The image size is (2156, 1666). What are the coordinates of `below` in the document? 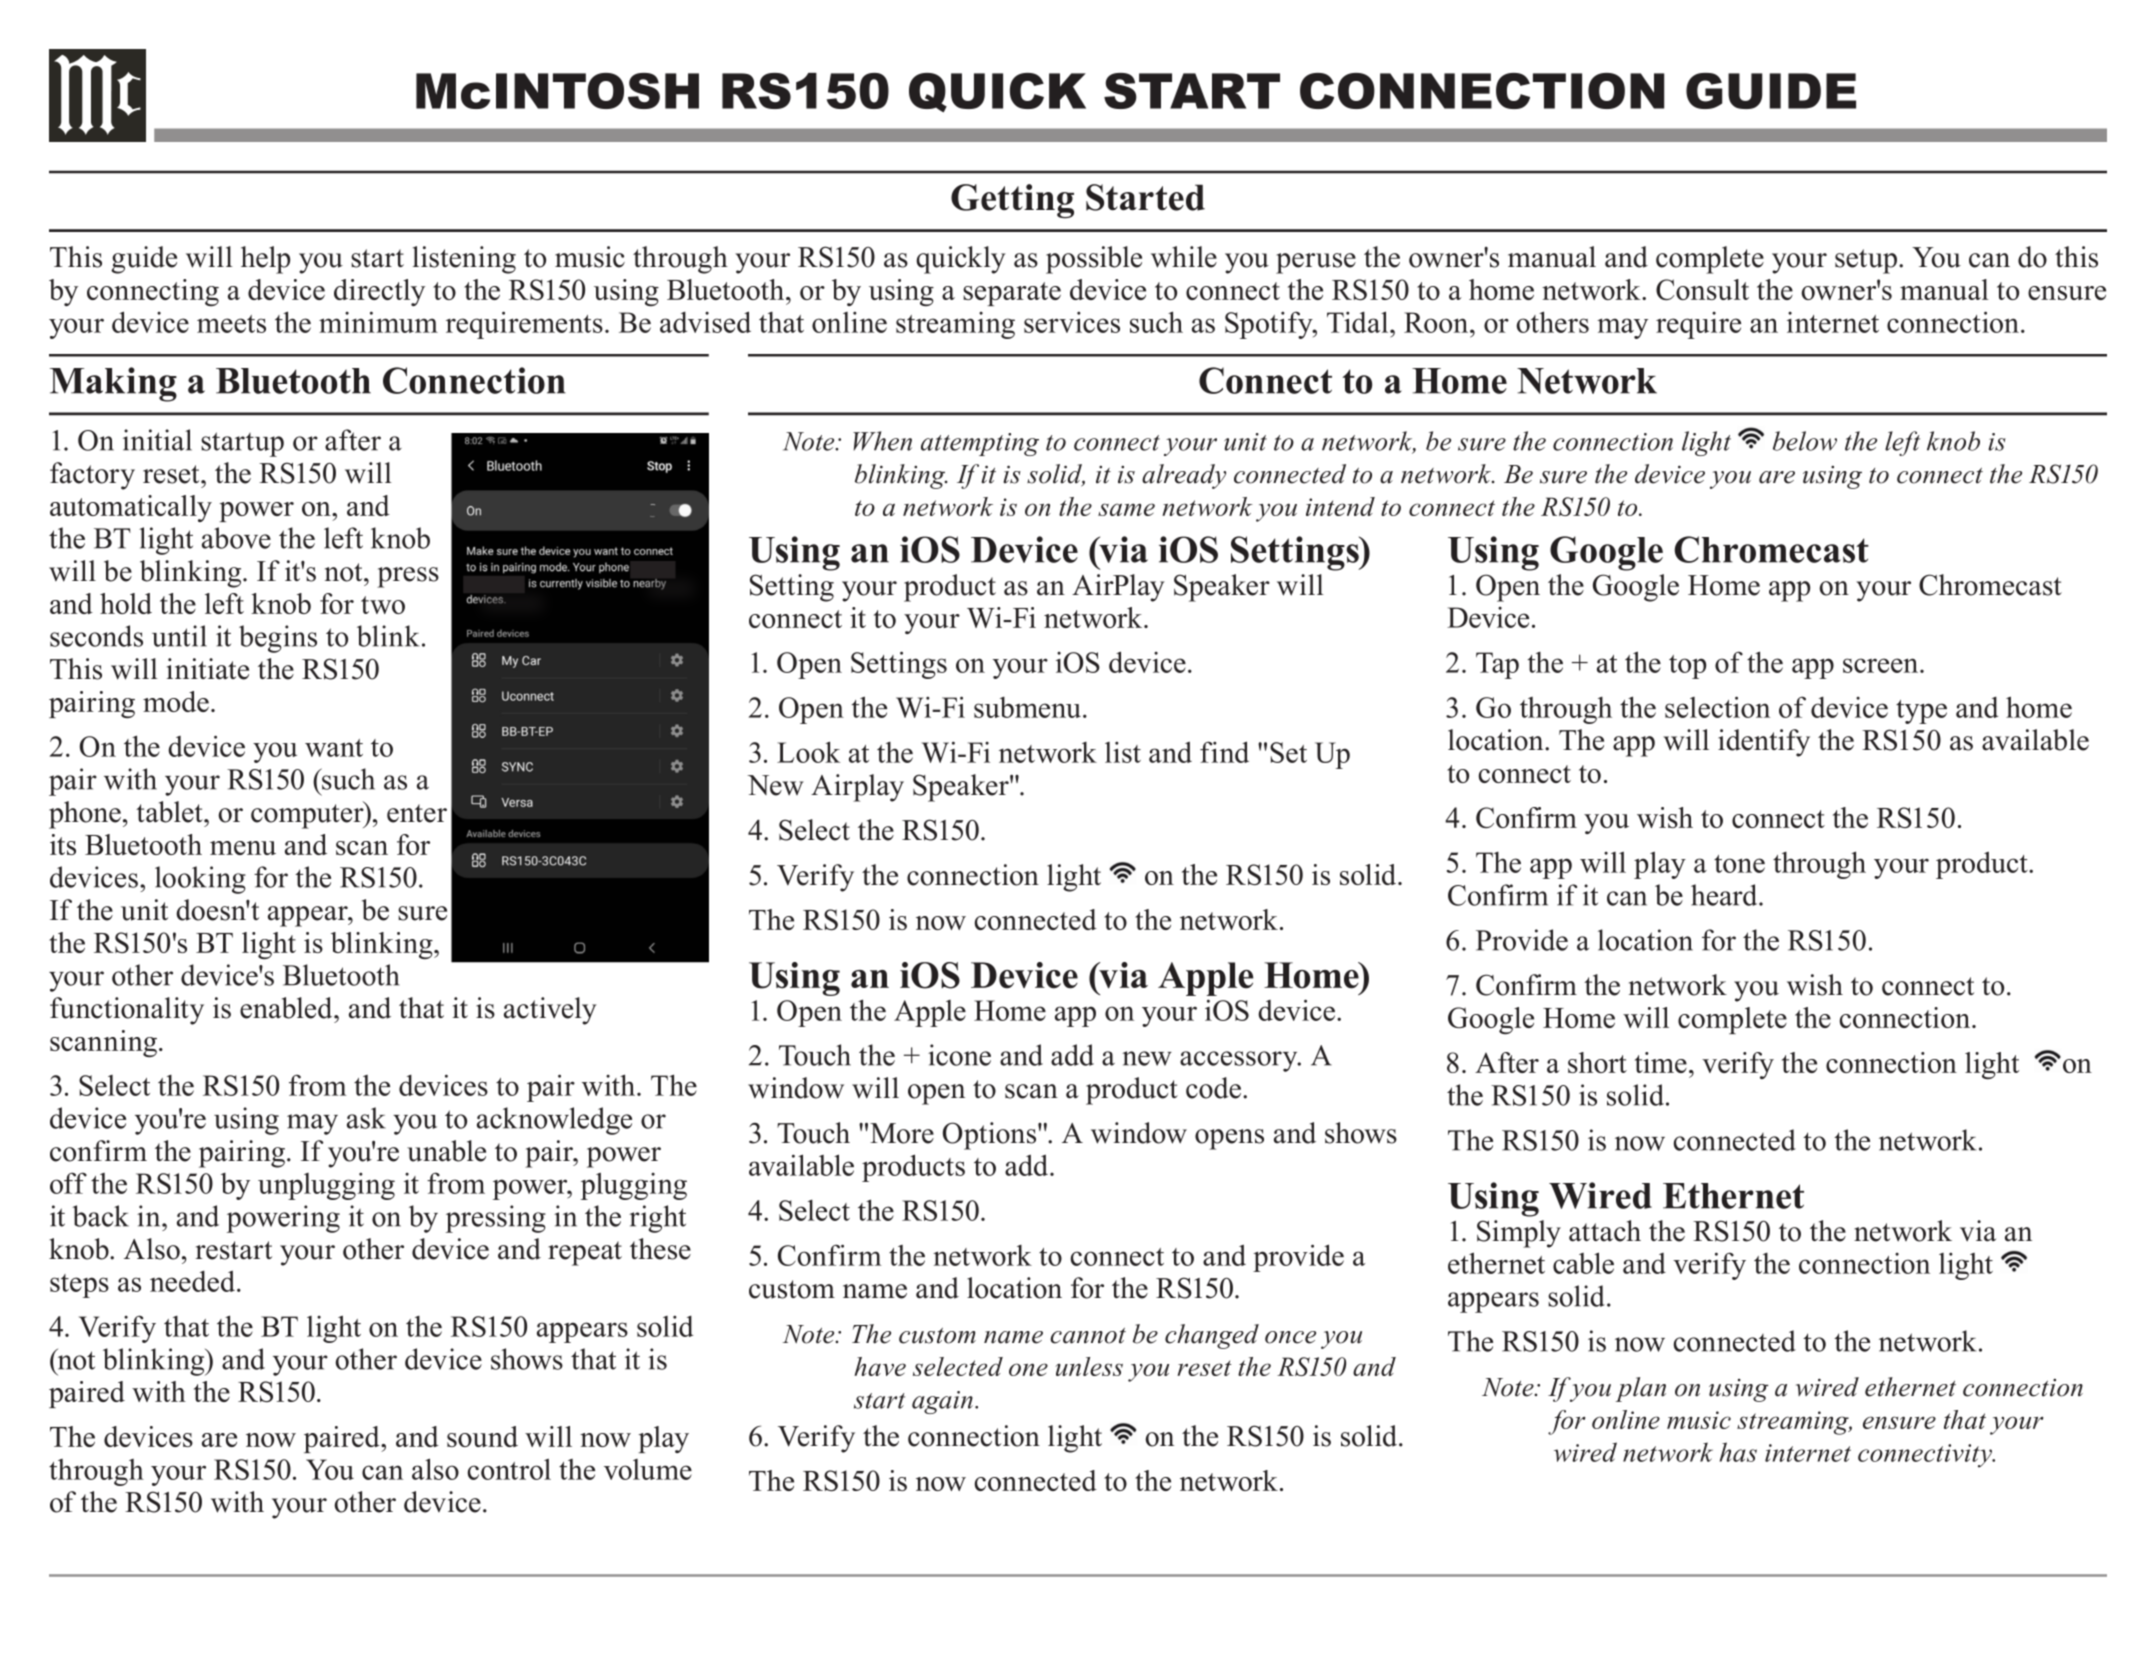 It's located at (1805, 441).
